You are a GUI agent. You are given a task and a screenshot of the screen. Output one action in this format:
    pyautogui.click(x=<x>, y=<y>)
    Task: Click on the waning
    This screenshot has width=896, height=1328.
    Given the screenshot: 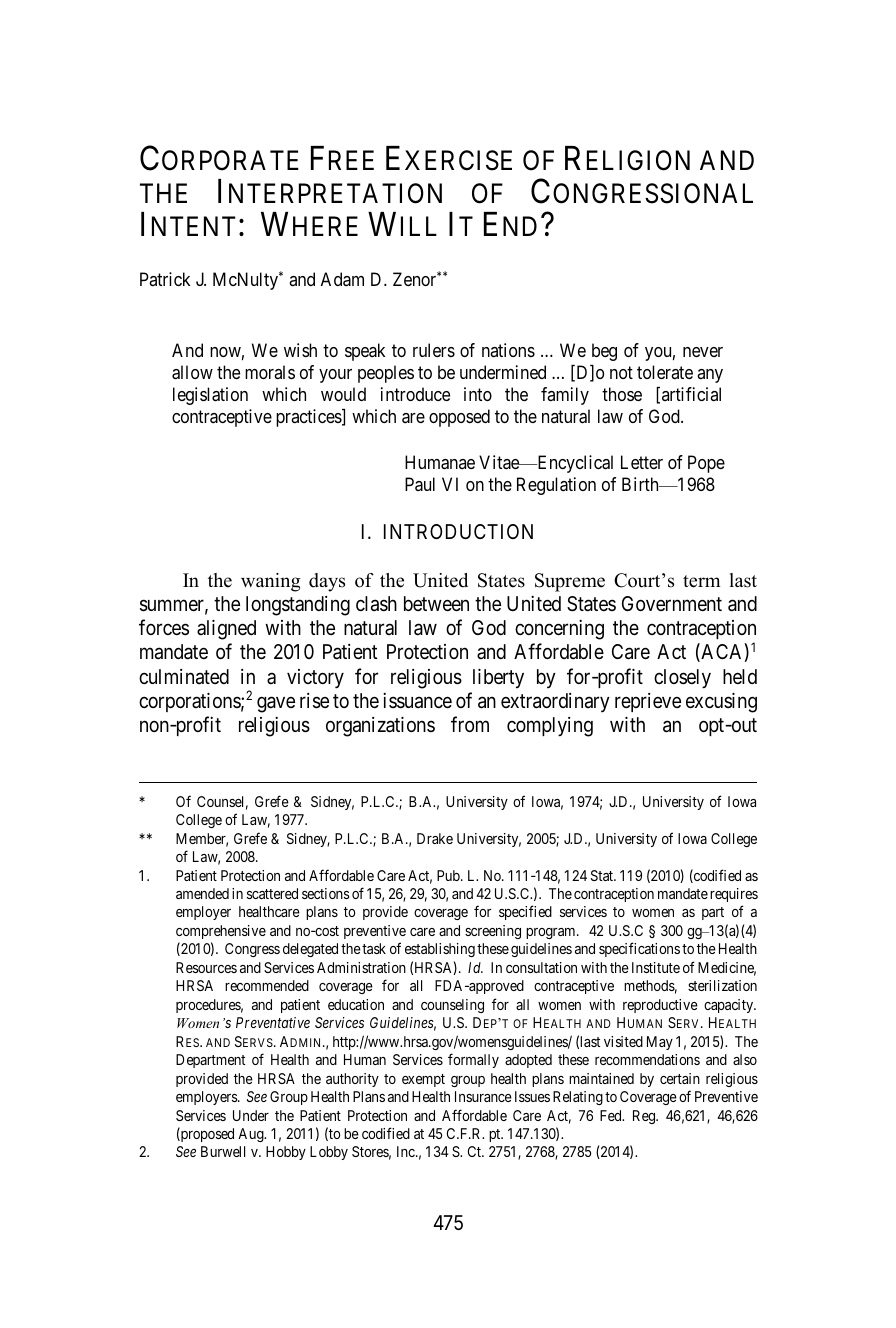 What is the action you would take?
    pyautogui.click(x=271, y=582)
